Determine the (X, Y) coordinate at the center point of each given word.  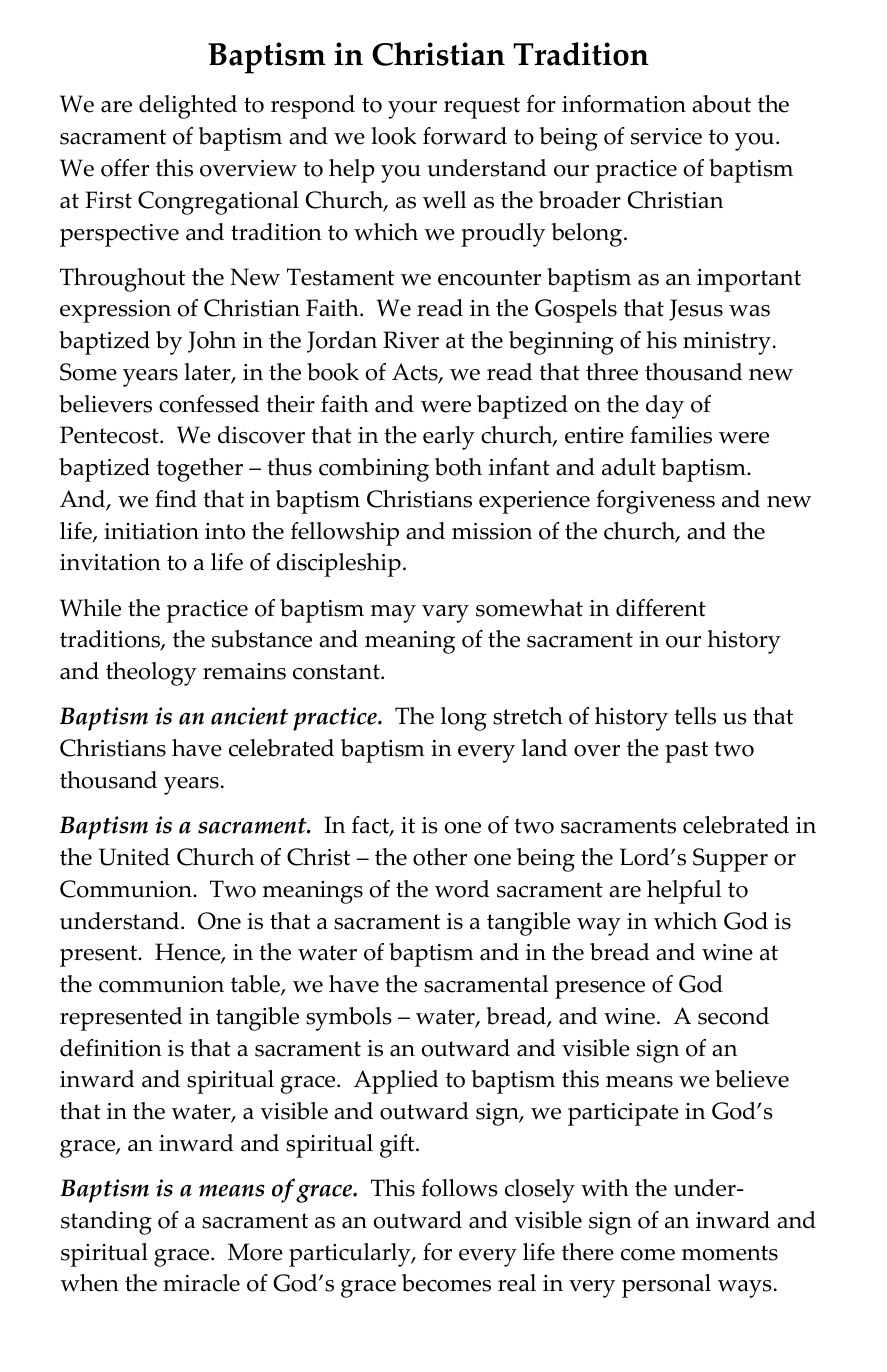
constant (337, 672)
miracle (201, 1283)
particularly (351, 1255)
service (666, 136)
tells (695, 716)
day (665, 407)
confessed (209, 404)
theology (151, 674)
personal (666, 1286)
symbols (349, 1019)
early (449, 438)
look (394, 136)
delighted (188, 107)
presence (600, 990)
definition (111, 1048)
